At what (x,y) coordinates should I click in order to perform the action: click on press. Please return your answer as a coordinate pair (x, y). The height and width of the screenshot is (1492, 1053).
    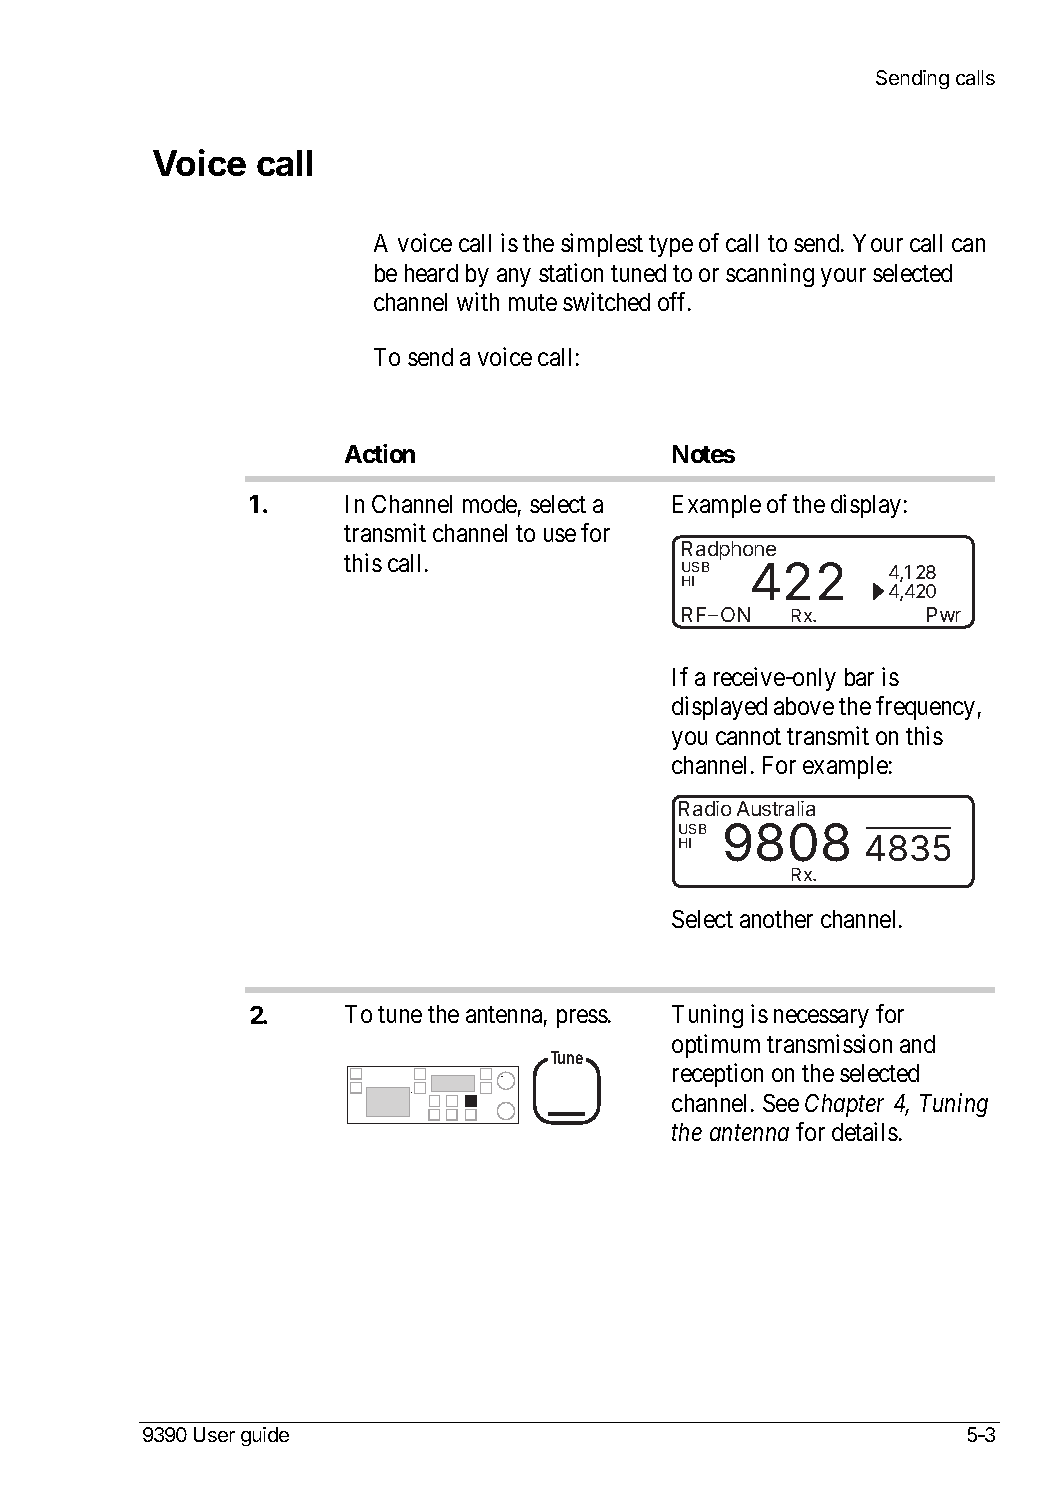
    Looking at the image, I should click on (582, 1019).
